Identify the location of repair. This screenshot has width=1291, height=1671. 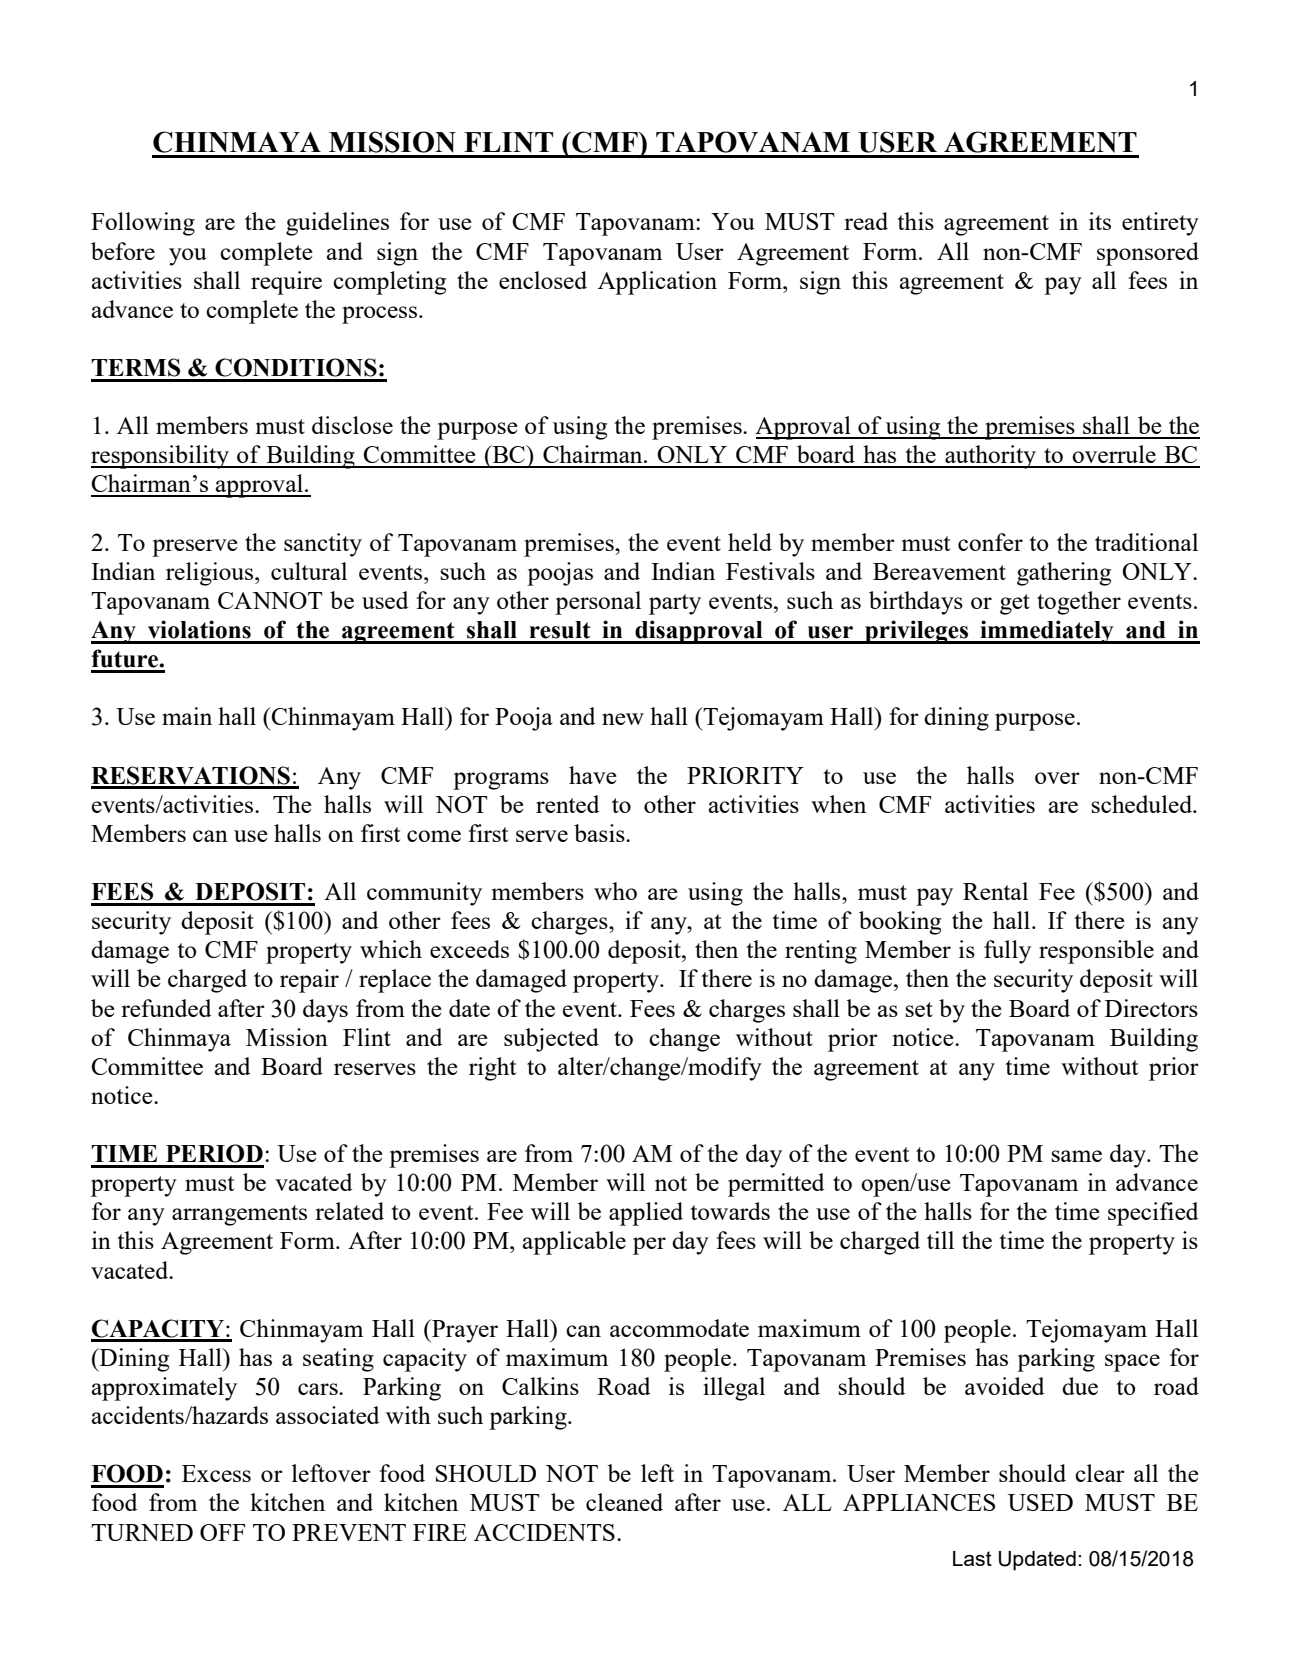
(309, 981).
